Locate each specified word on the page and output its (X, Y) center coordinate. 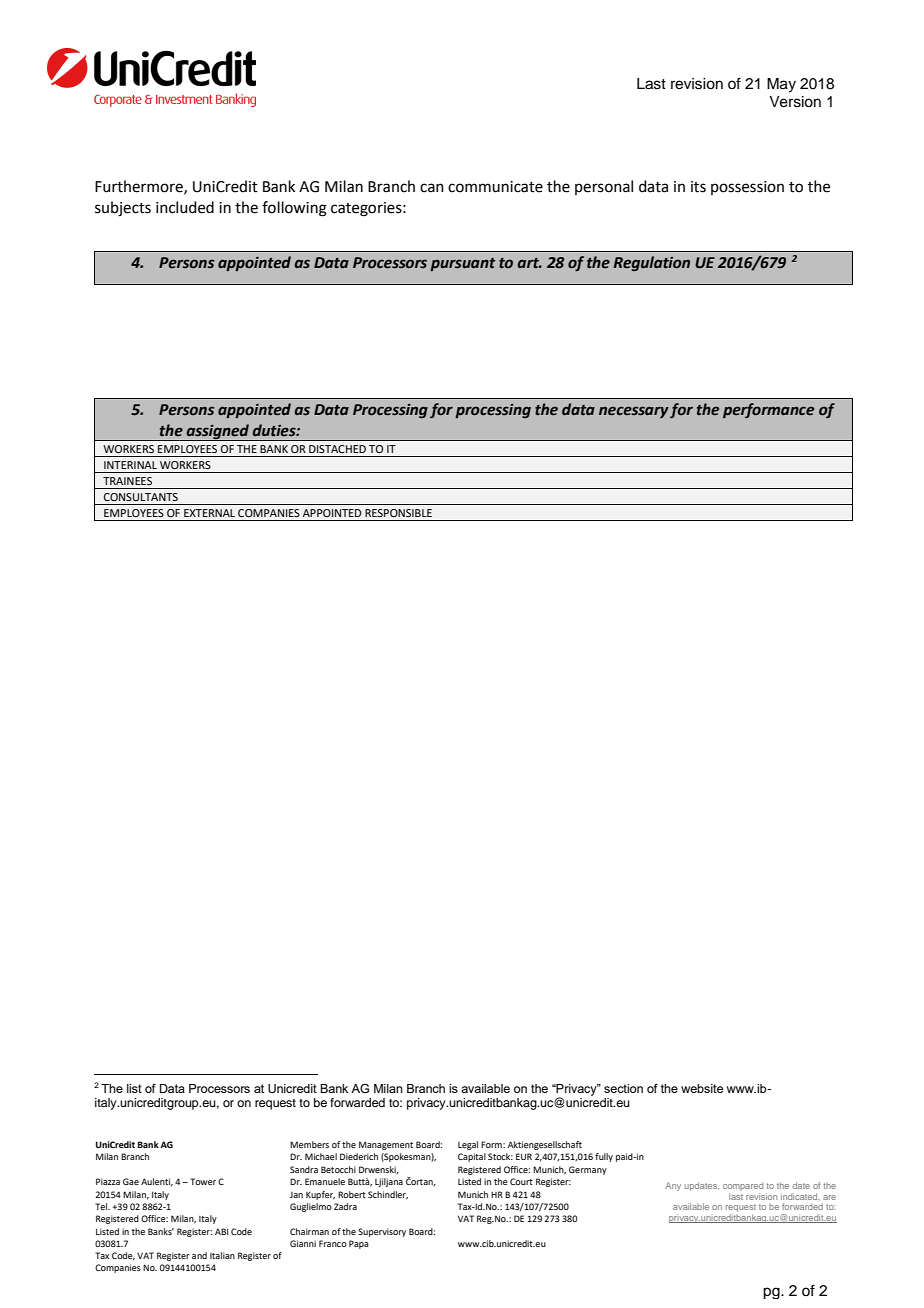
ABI (221, 1231)
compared (743, 1187)
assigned (217, 432)
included (185, 207)
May (781, 85)
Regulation (652, 263)
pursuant (463, 264)
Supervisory (382, 1232)
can (432, 188)
